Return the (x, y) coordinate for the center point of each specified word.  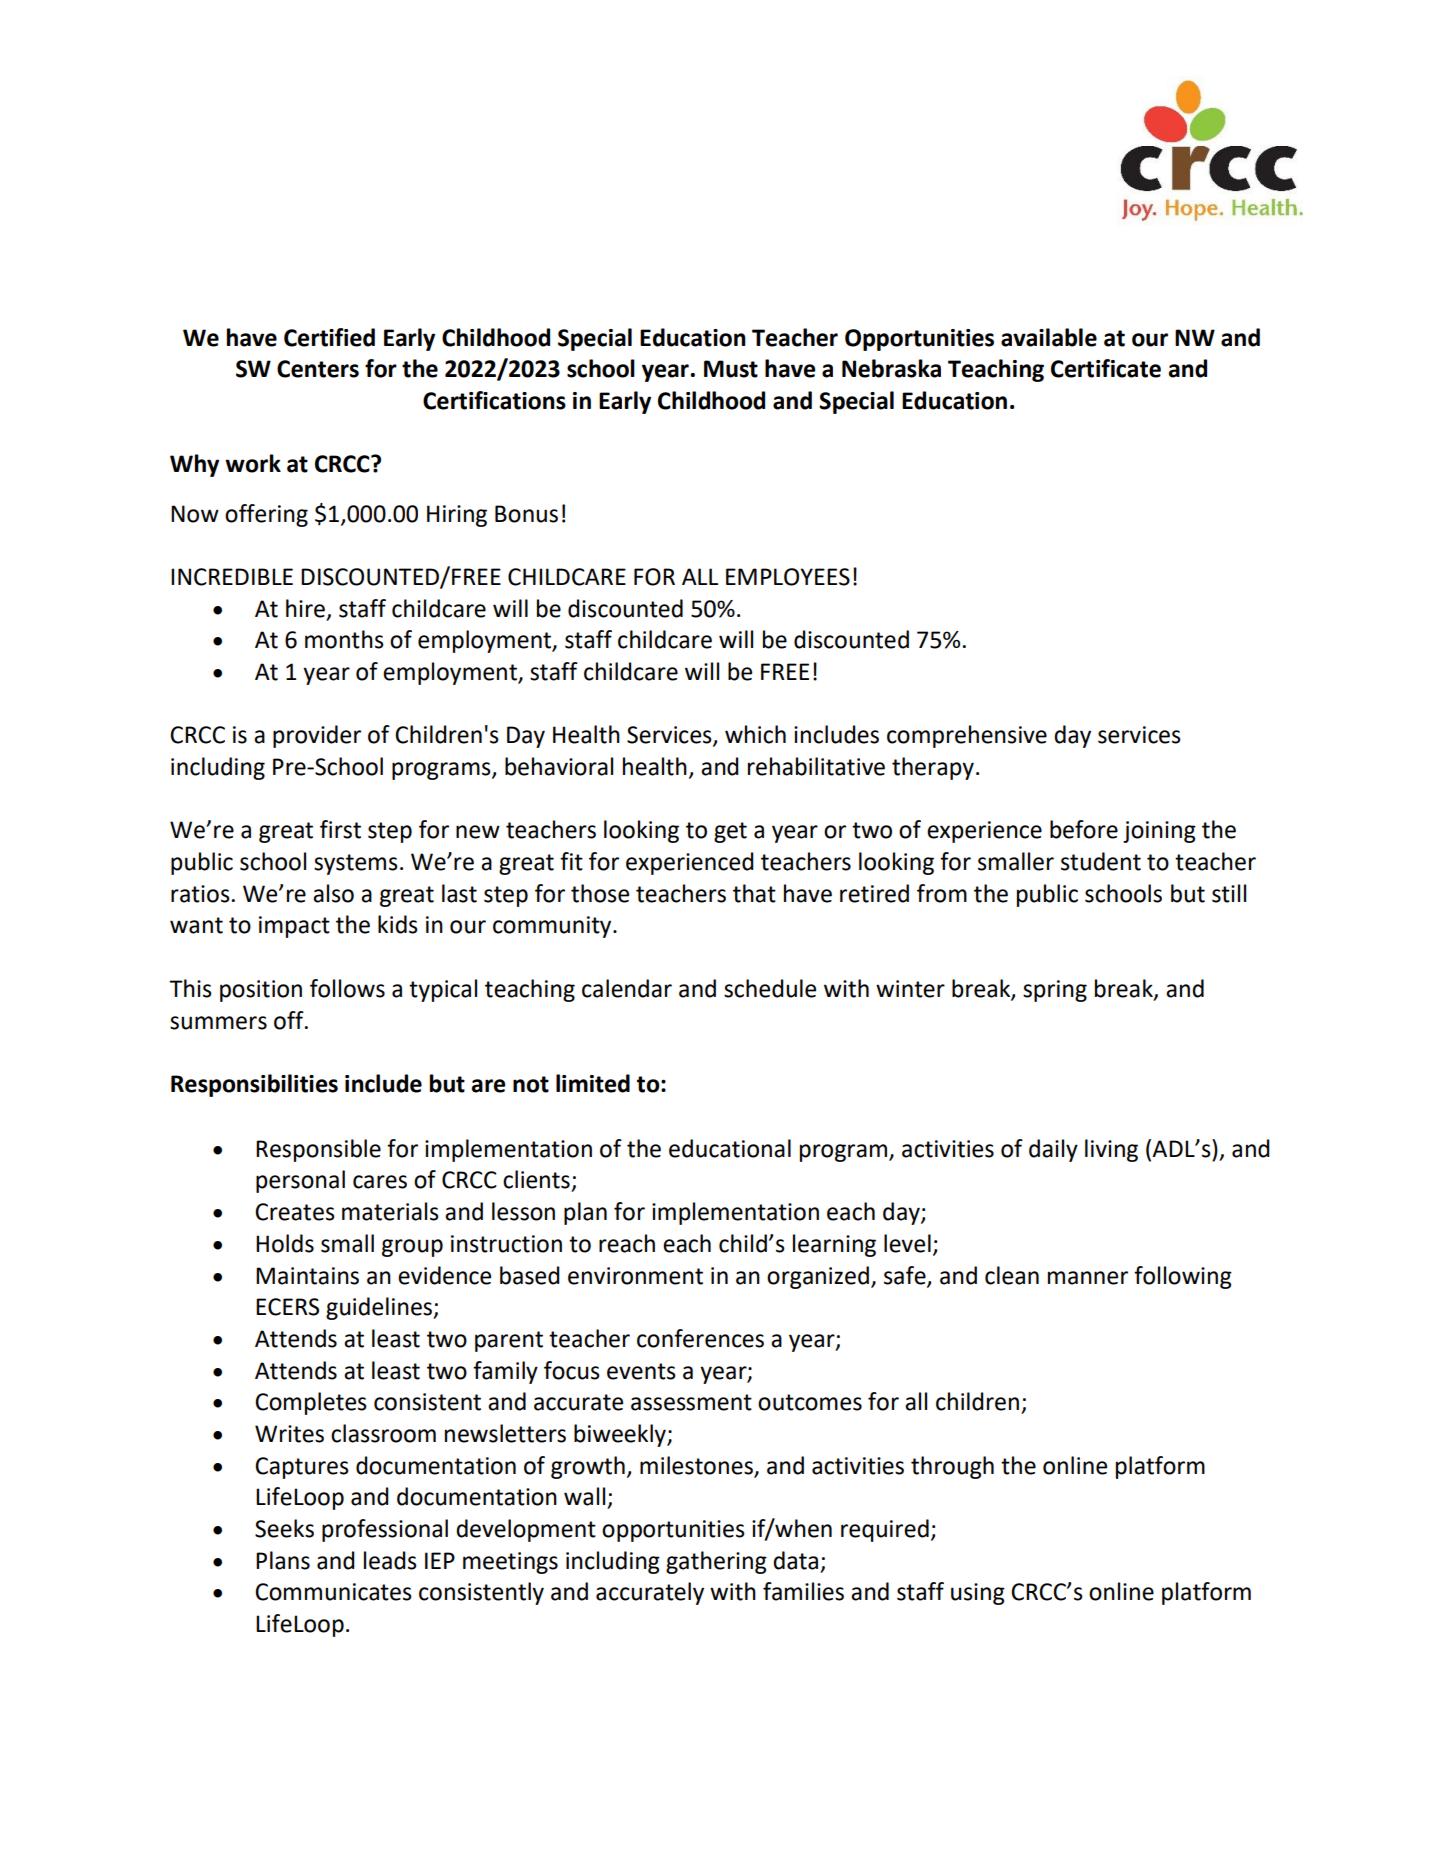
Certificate (1106, 368)
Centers (318, 369)
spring (1055, 991)
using (978, 1594)
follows (347, 988)
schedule (770, 988)
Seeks (284, 1528)
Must (731, 369)
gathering (716, 1562)
